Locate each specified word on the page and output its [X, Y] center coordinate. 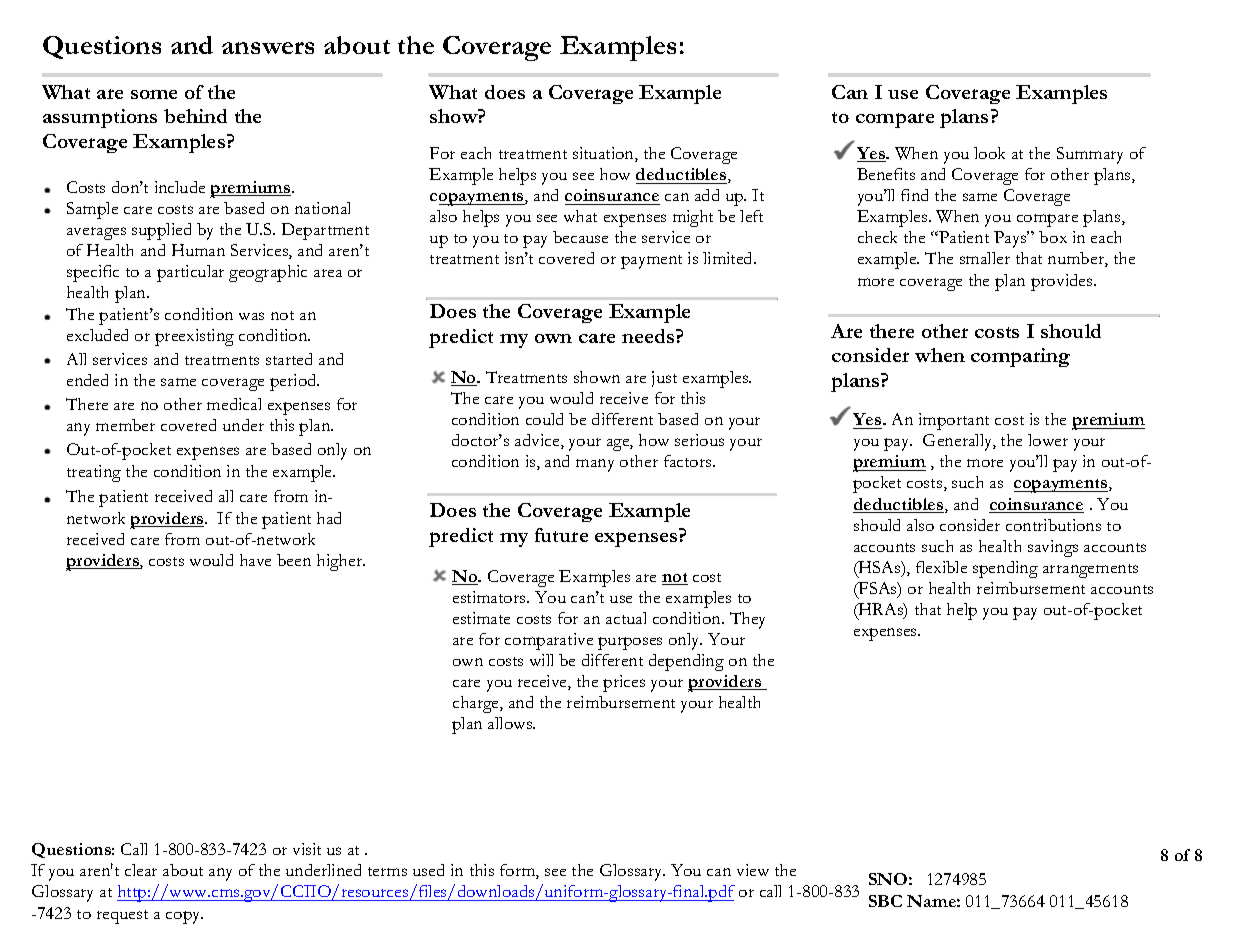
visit [307, 849]
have [255, 560]
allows [511, 723]
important [954, 421]
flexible [941, 567]
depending [686, 662]
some [154, 94]
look [989, 153]
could [544, 419]
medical [234, 404]
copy [184, 917]
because [580, 237]
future [561, 535]
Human [198, 250]
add [707, 195]
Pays [1011, 239]
